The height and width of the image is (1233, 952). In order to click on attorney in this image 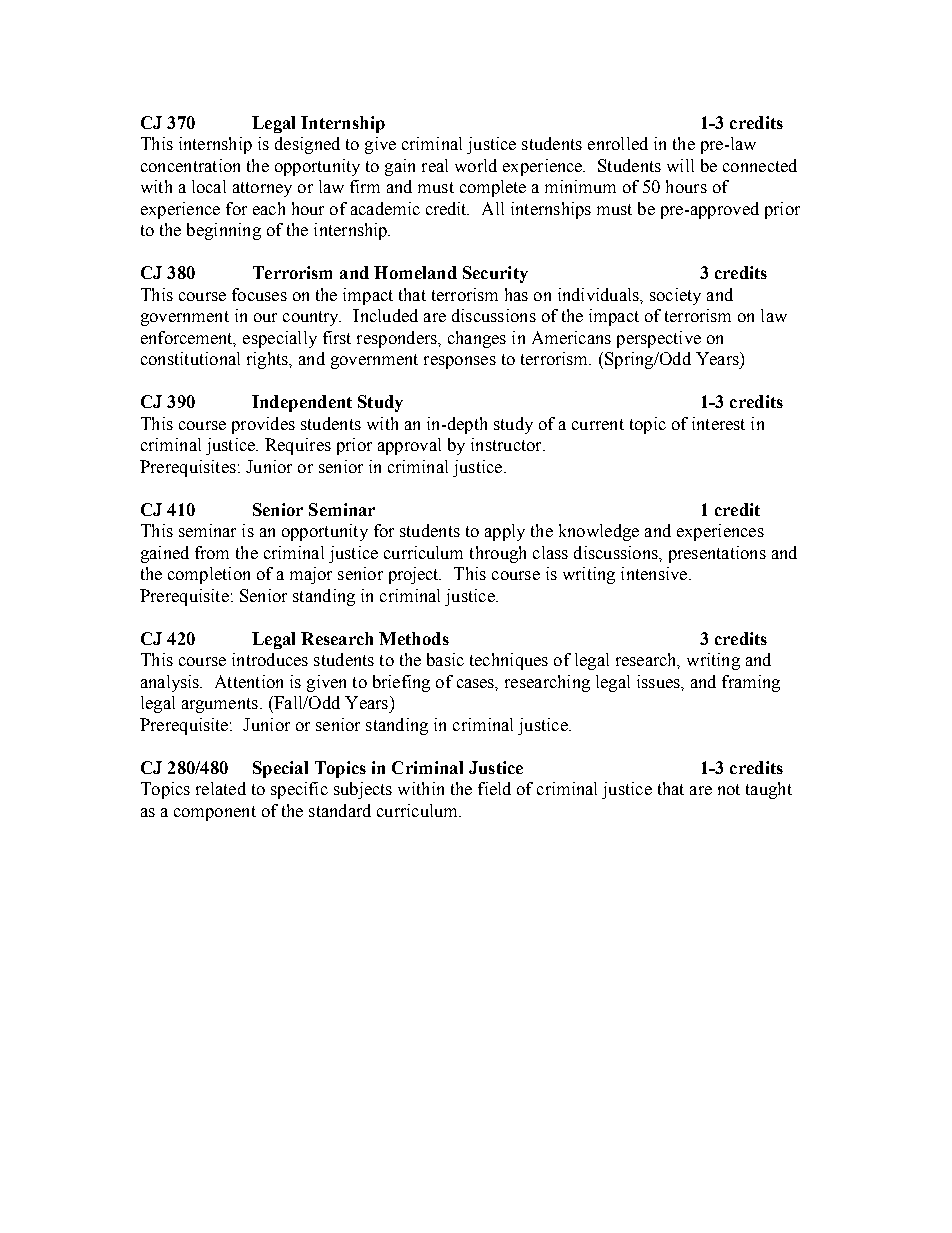, I will do `click(262, 189)`.
